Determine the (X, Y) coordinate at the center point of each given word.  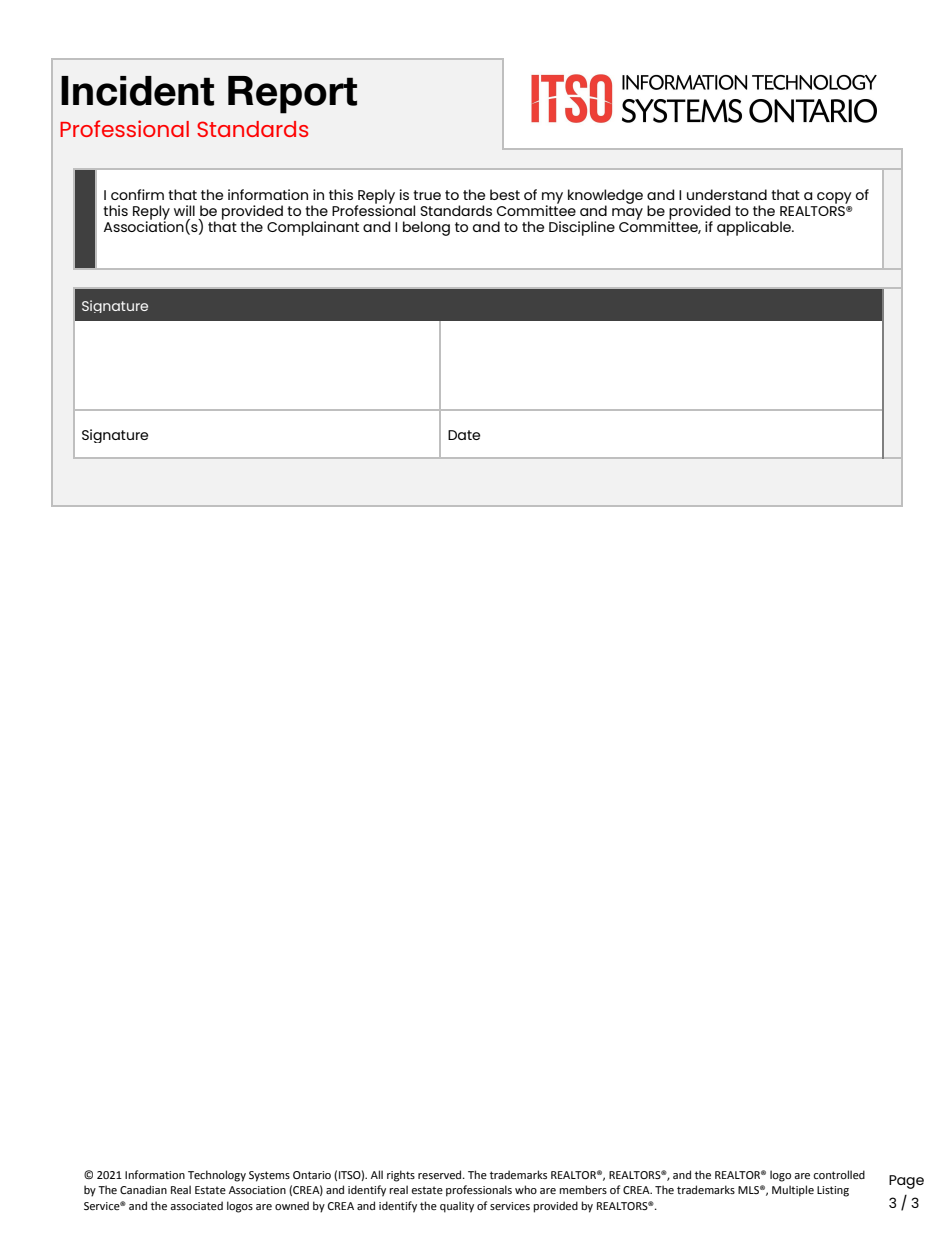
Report (292, 95)
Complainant (313, 228)
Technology (217, 1176)
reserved (441, 1174)
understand (727, 194)
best (505, 194)
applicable (755, 228)
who (526, 1189)
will (184, 210)
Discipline (582, 228)
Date (464, 435)
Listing (833, 1191)
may (627, 214)
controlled (839, 1174)
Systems (269, 1176)
